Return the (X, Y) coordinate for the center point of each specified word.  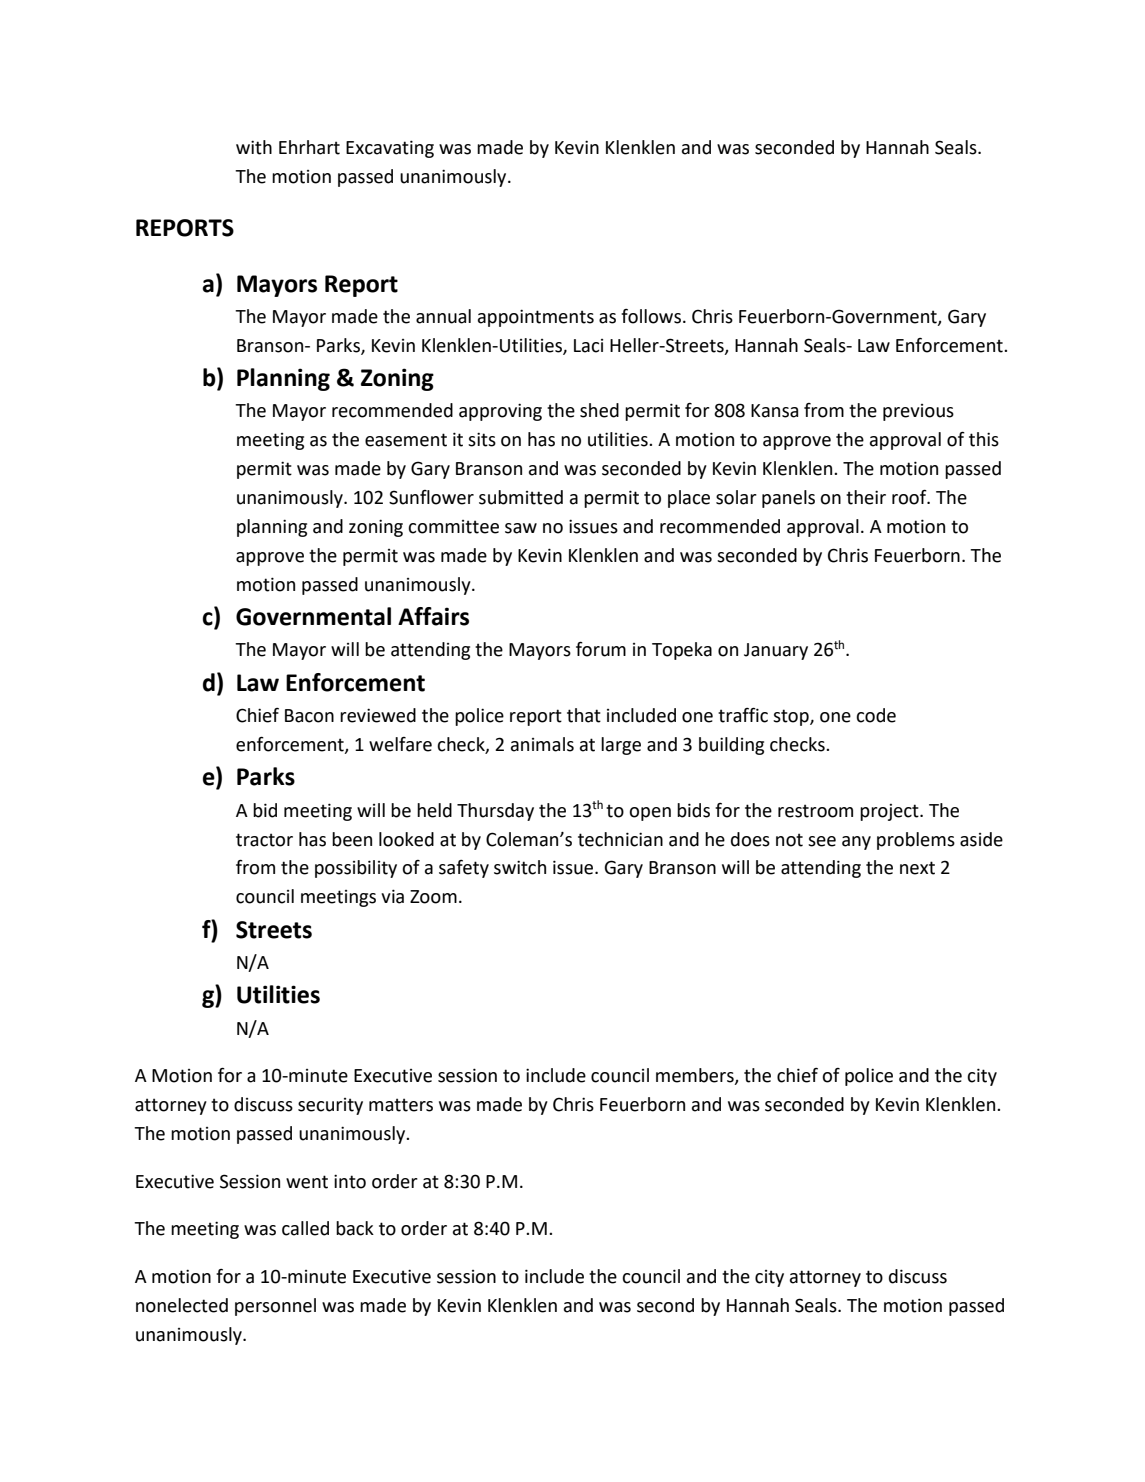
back (355, 1228)
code (876, 715)
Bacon (309, 716)
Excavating (390, 149)
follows (651, 316)
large (621, 746)
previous (918, 412)
